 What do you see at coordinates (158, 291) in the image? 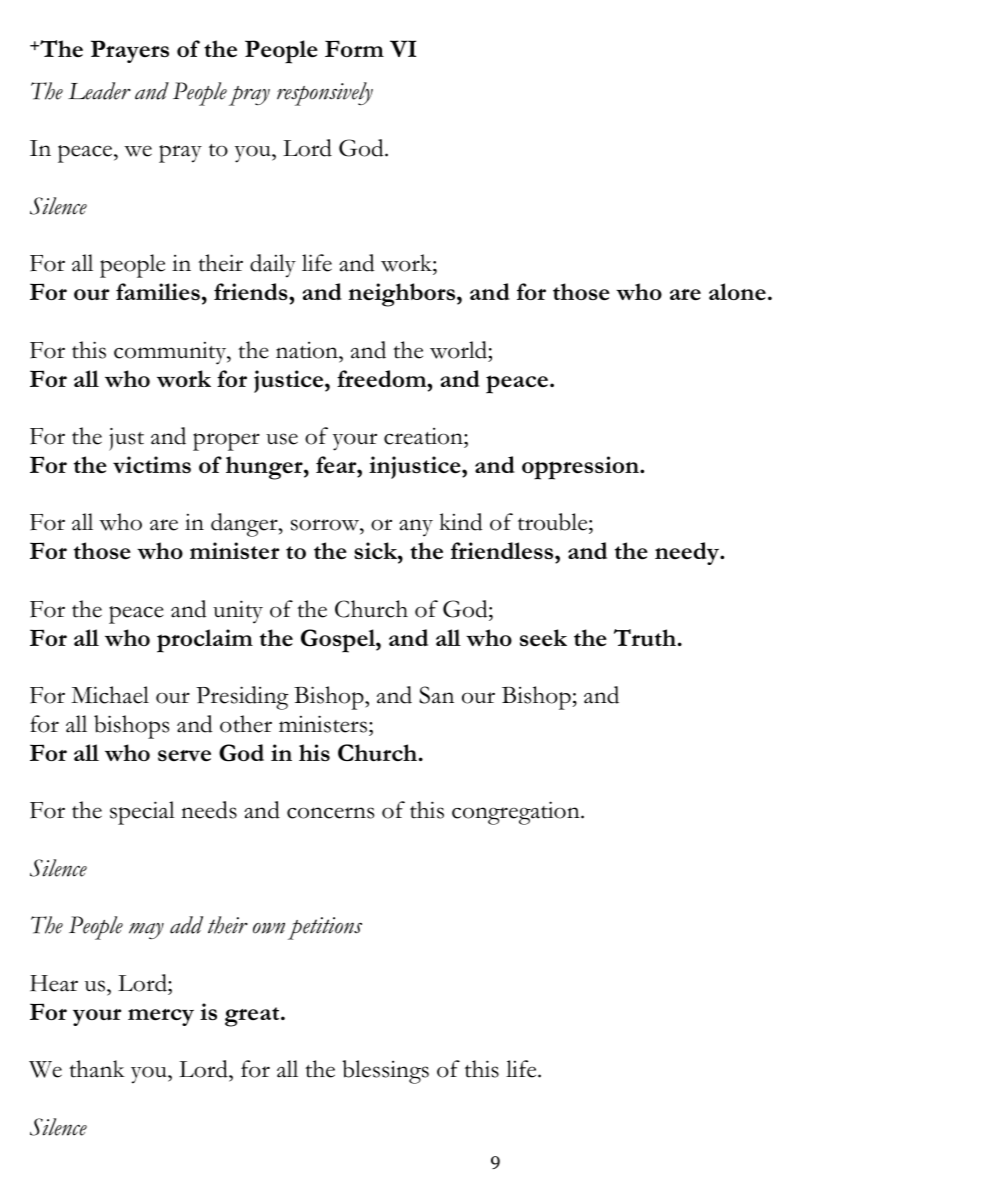
I see `families` at bounding box center [158, 291].
